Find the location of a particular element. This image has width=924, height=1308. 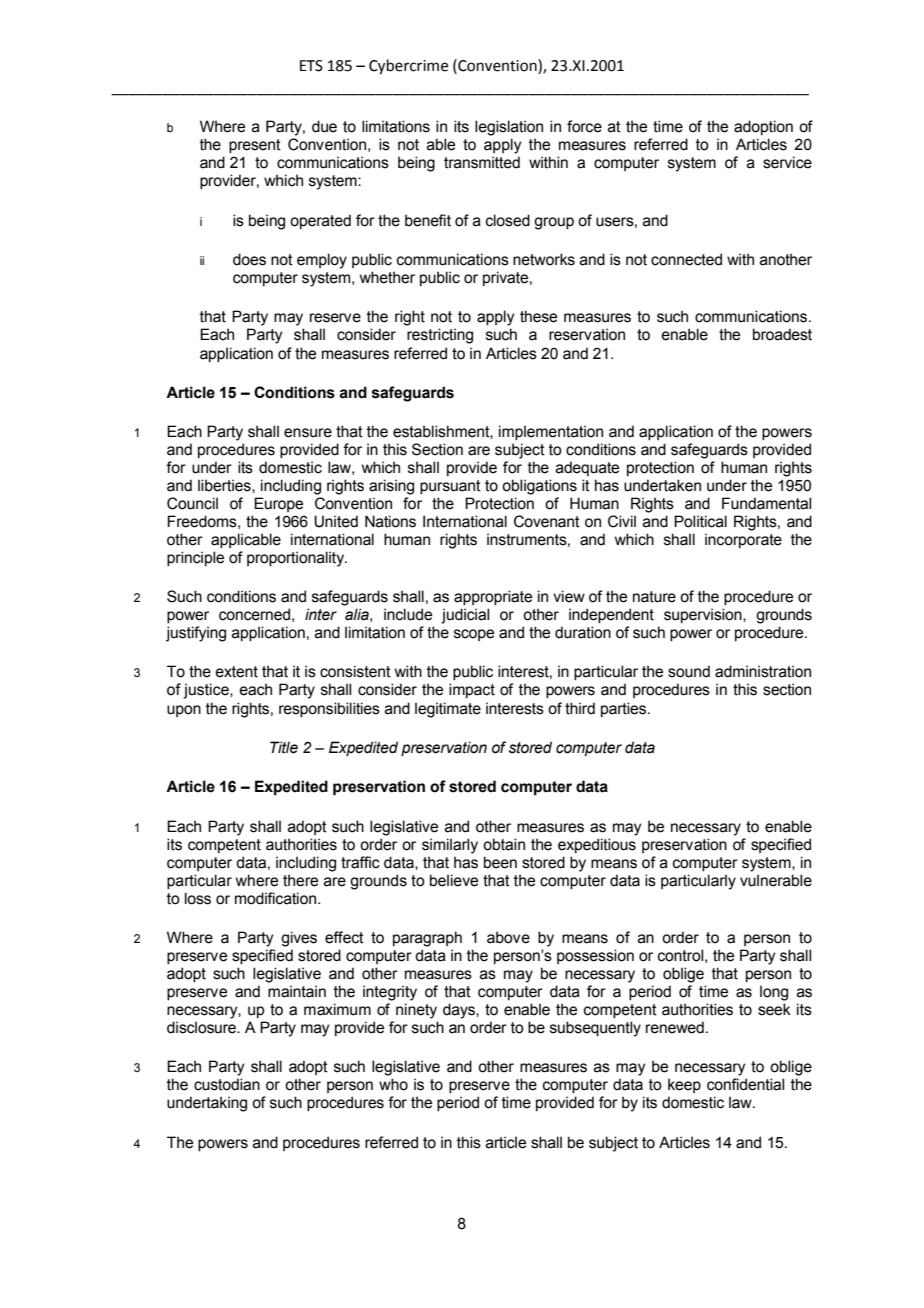

ninety is located at coordinates (416, 1011).
